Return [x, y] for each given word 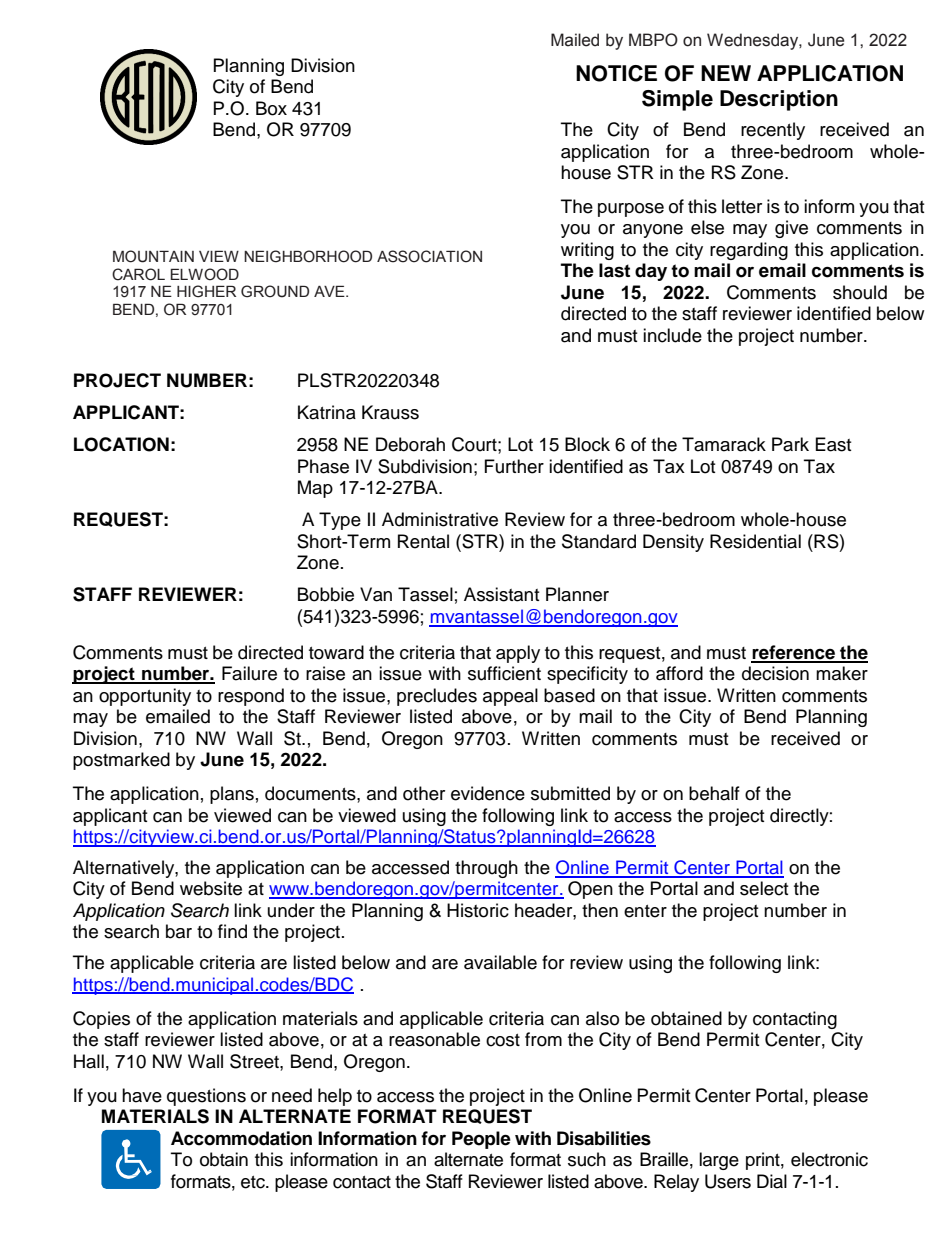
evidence [488, 793]
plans [232, 795]
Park [790, 444]
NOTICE [616, 73]
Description [779, 100]
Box [271, 108]
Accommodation [241, 1138]
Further [514, 466]
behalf [714, 793]
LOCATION [121, 444]
